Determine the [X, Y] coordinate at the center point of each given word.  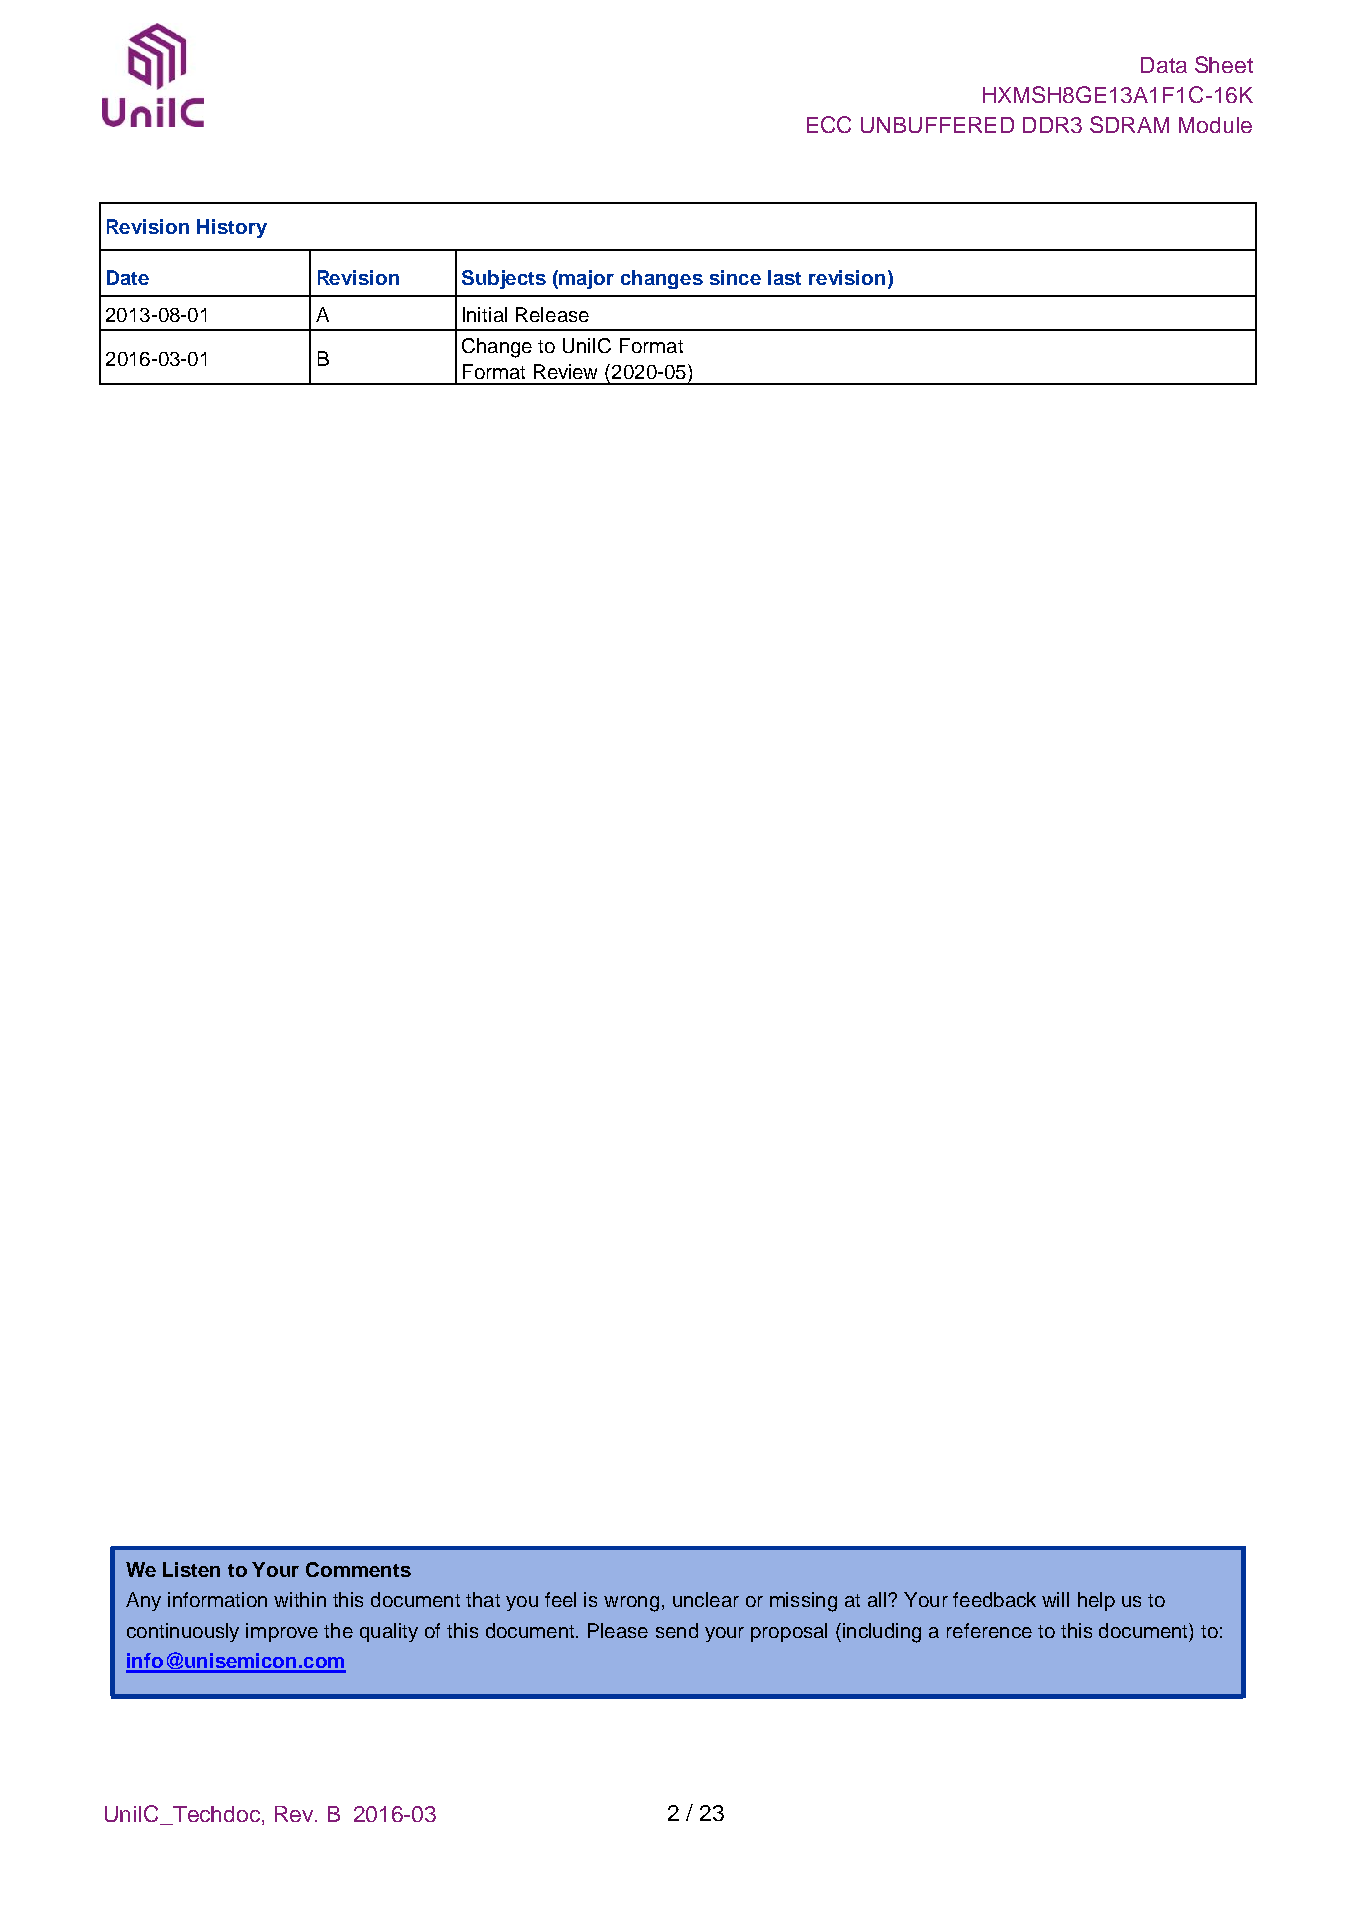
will [1055, 1599]
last [784, 277]
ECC [829, 124]
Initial [485, 314]
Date [128, 277]
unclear [706, 1599]
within [300, 1599]
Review [565, 371]
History [232, 228]
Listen [191, 1569]
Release [552, 314]
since [735, 277]
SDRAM [1129, 124]
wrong [631, 1604]
